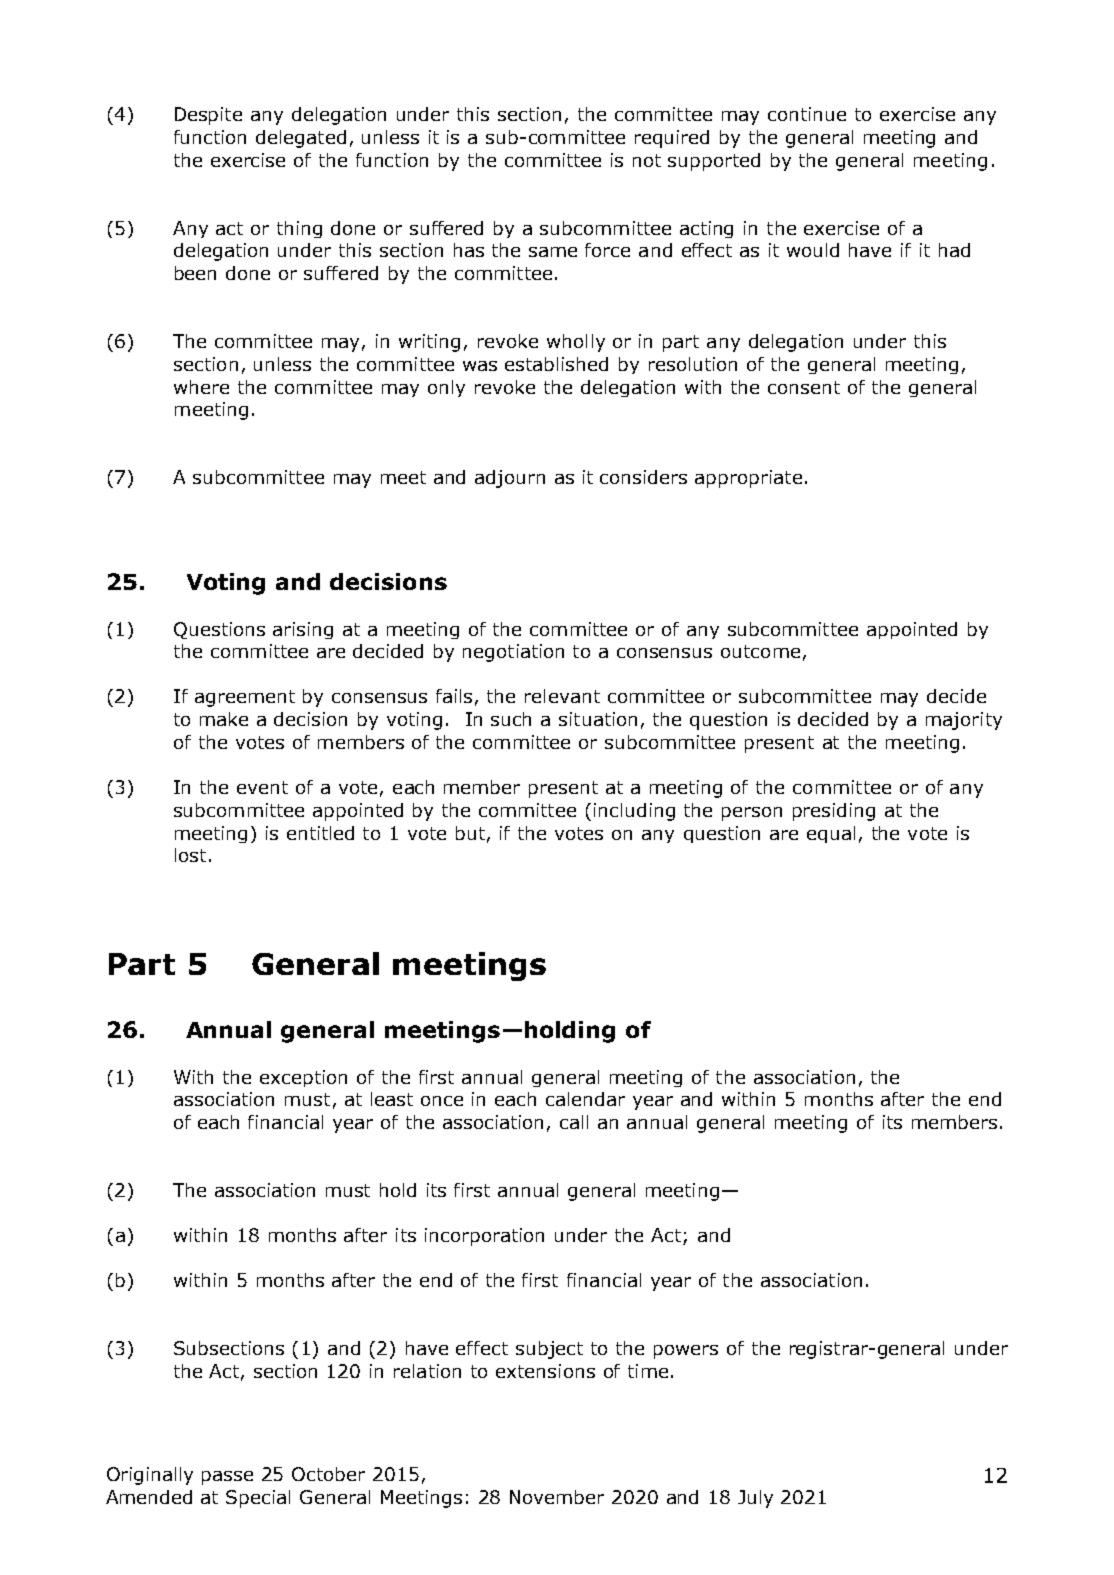 The height and width of the screenshot is (1575, 1114). Describe the element at coordinates (647, 160) in the screenshot. I see `not` at that location.
